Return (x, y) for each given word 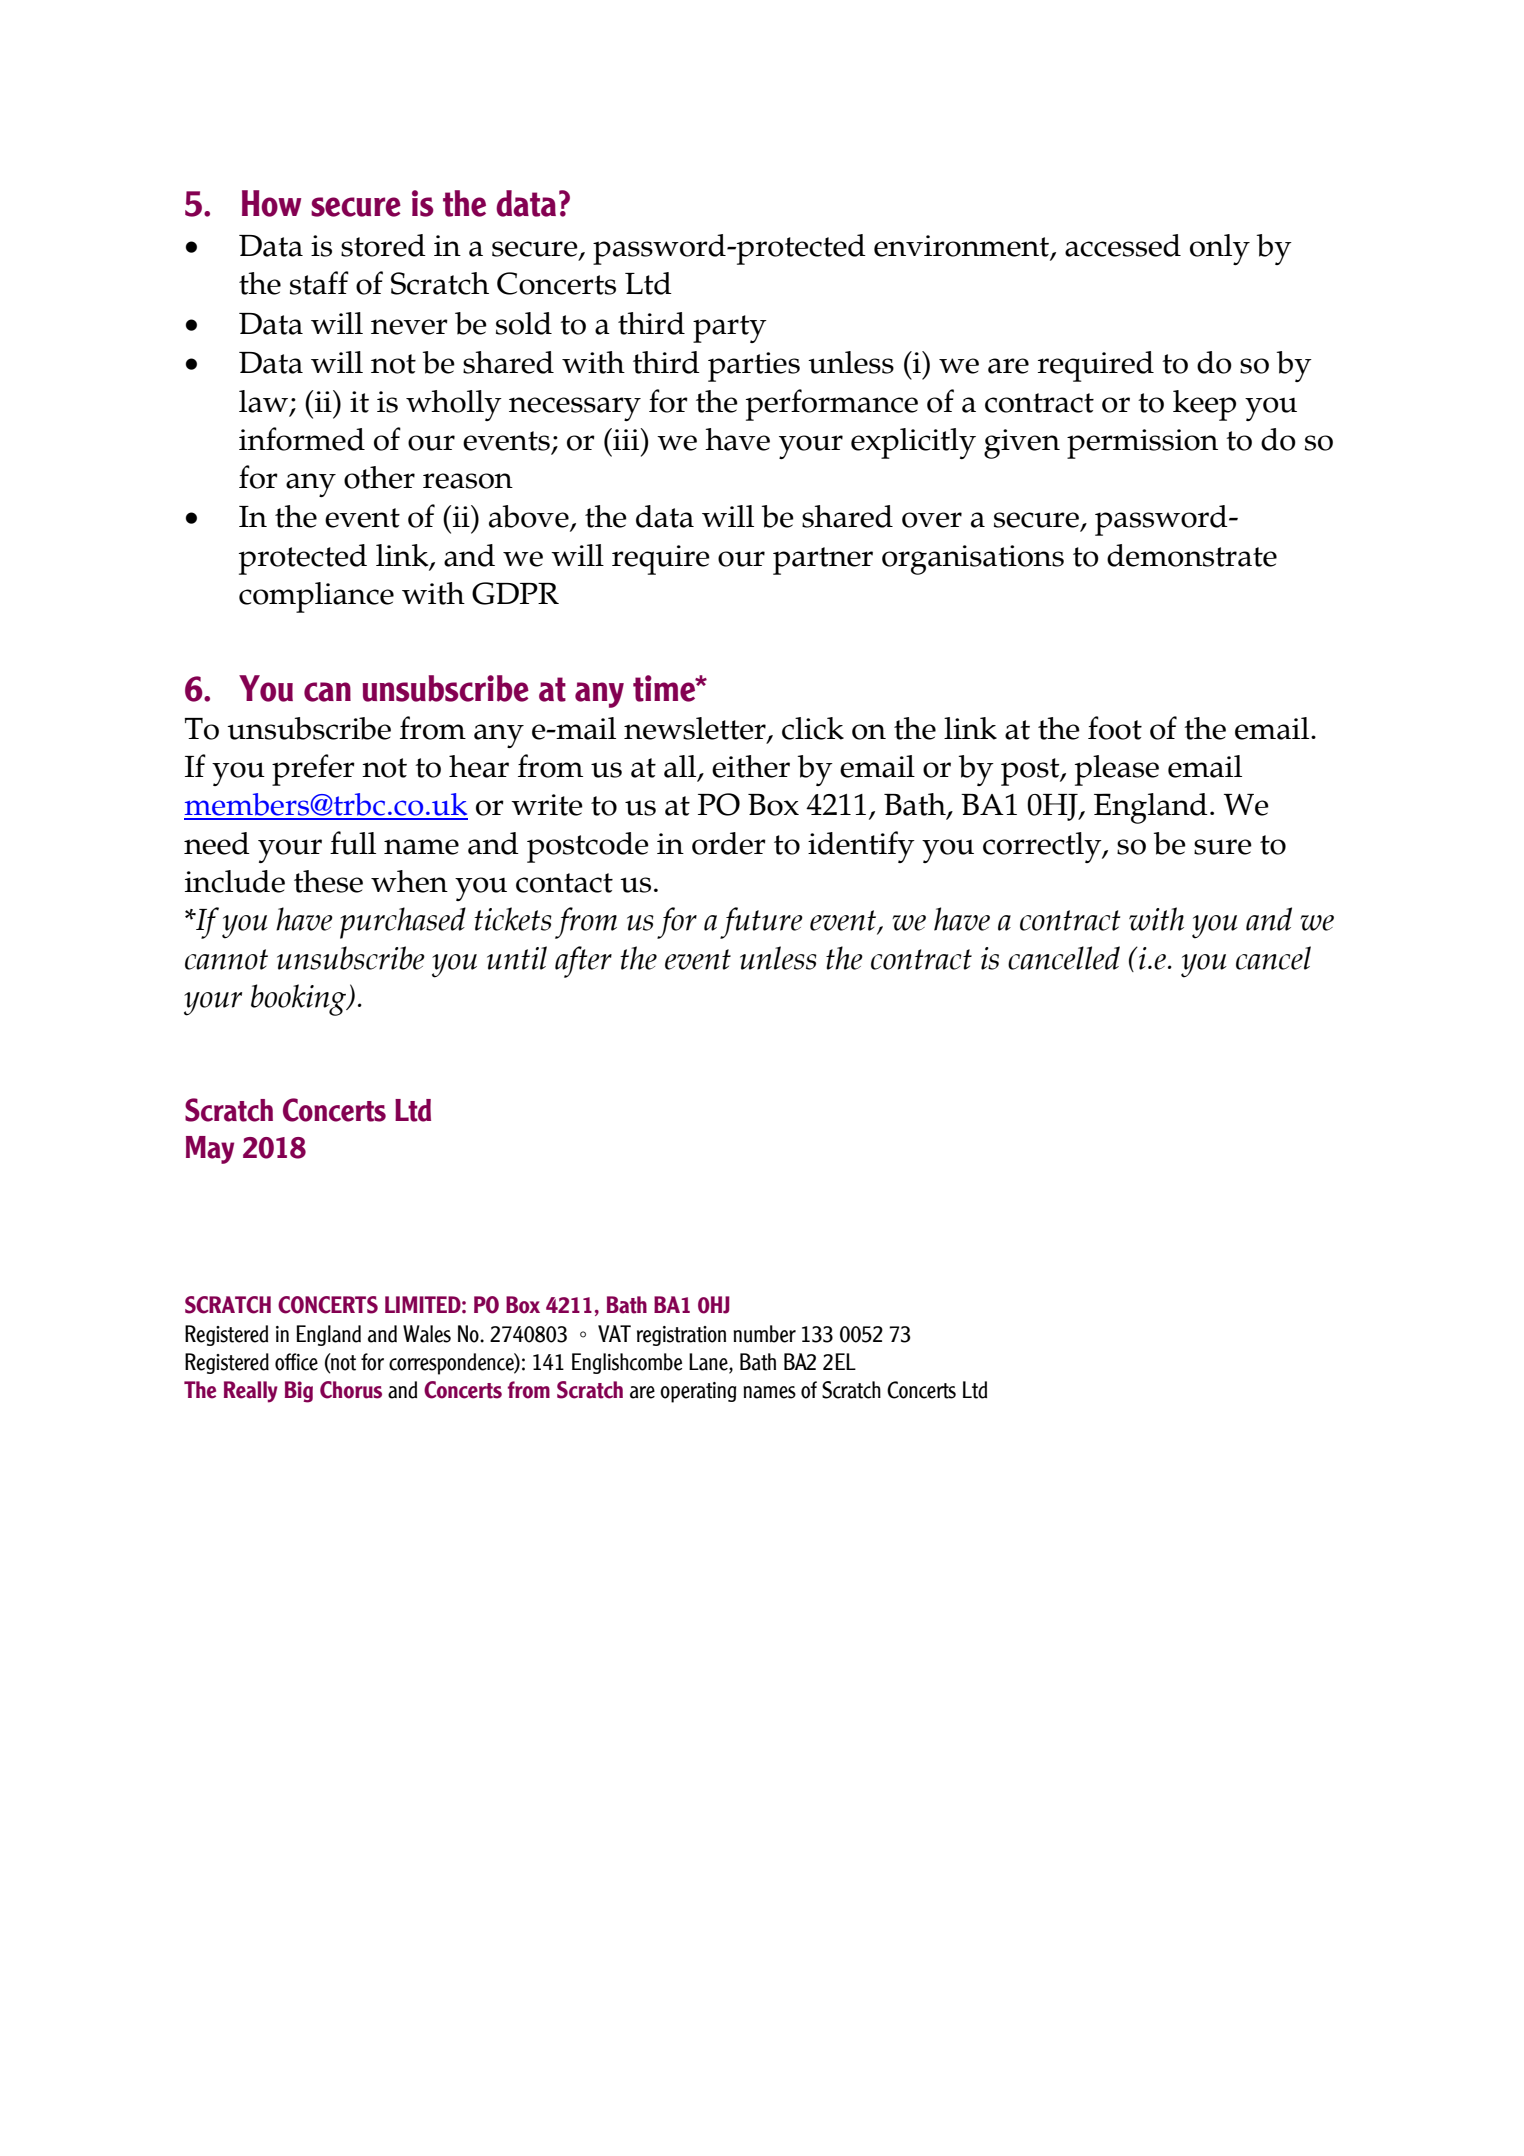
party (730, 329)
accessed (1123, 245)
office (296, 1362)
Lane (709, 1362)
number (764, 1334)
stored (383, 245)
